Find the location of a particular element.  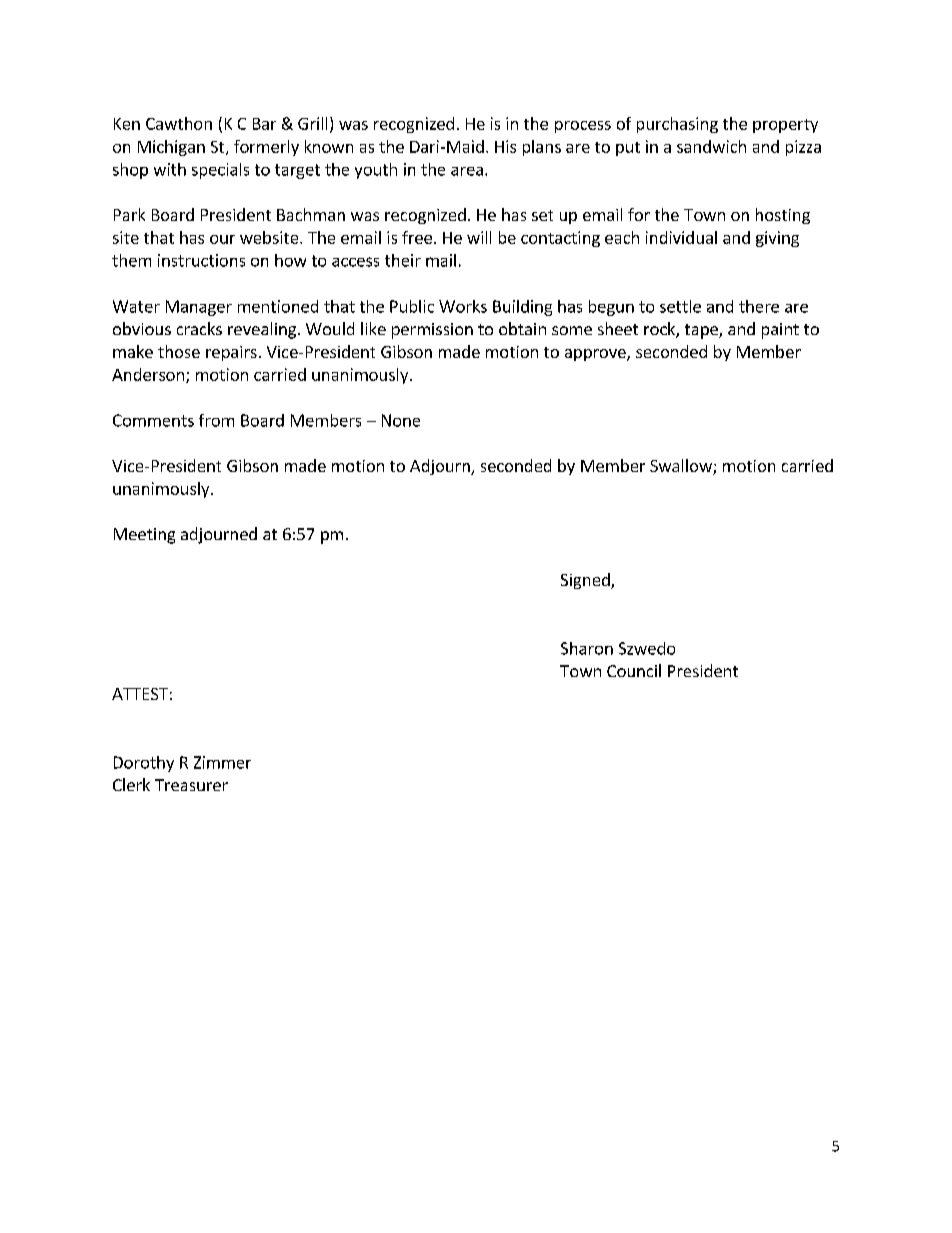

None is located at coordinates (401, 420).
